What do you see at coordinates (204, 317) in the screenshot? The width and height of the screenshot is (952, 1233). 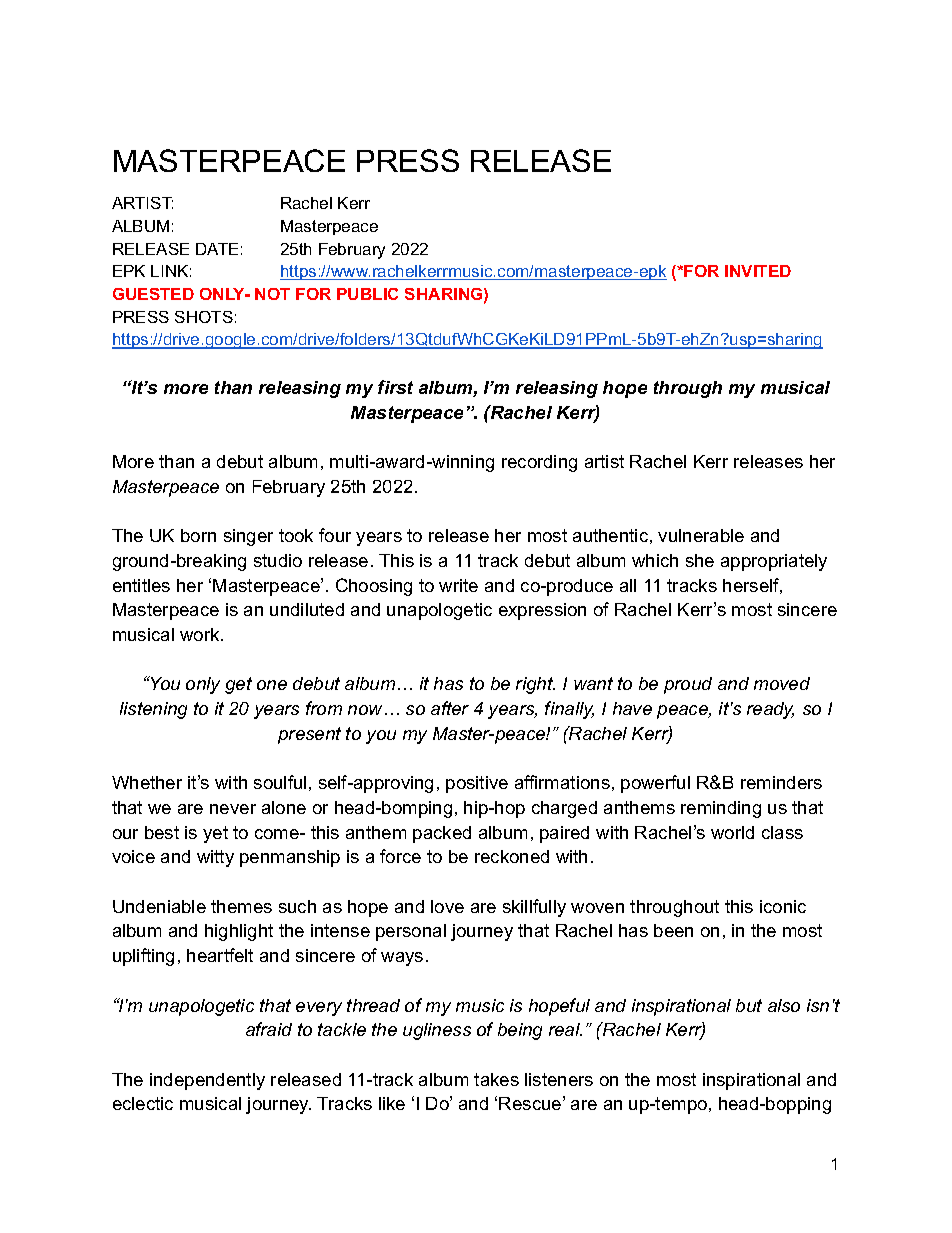 I see `SHOTS` at bounding box center [204, 317].
